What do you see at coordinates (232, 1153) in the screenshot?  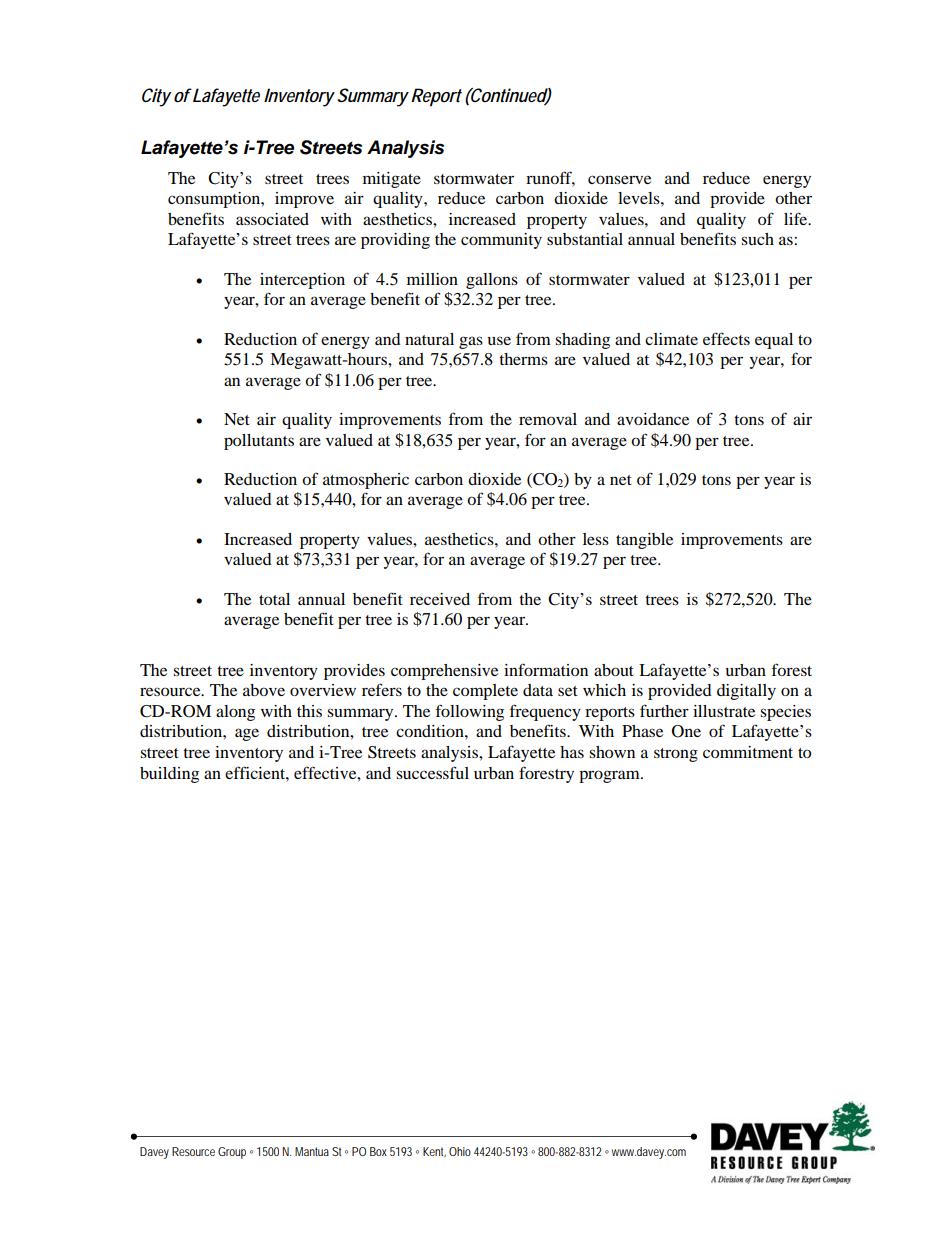 I see `Group` at bounding box center [232, 1153].
